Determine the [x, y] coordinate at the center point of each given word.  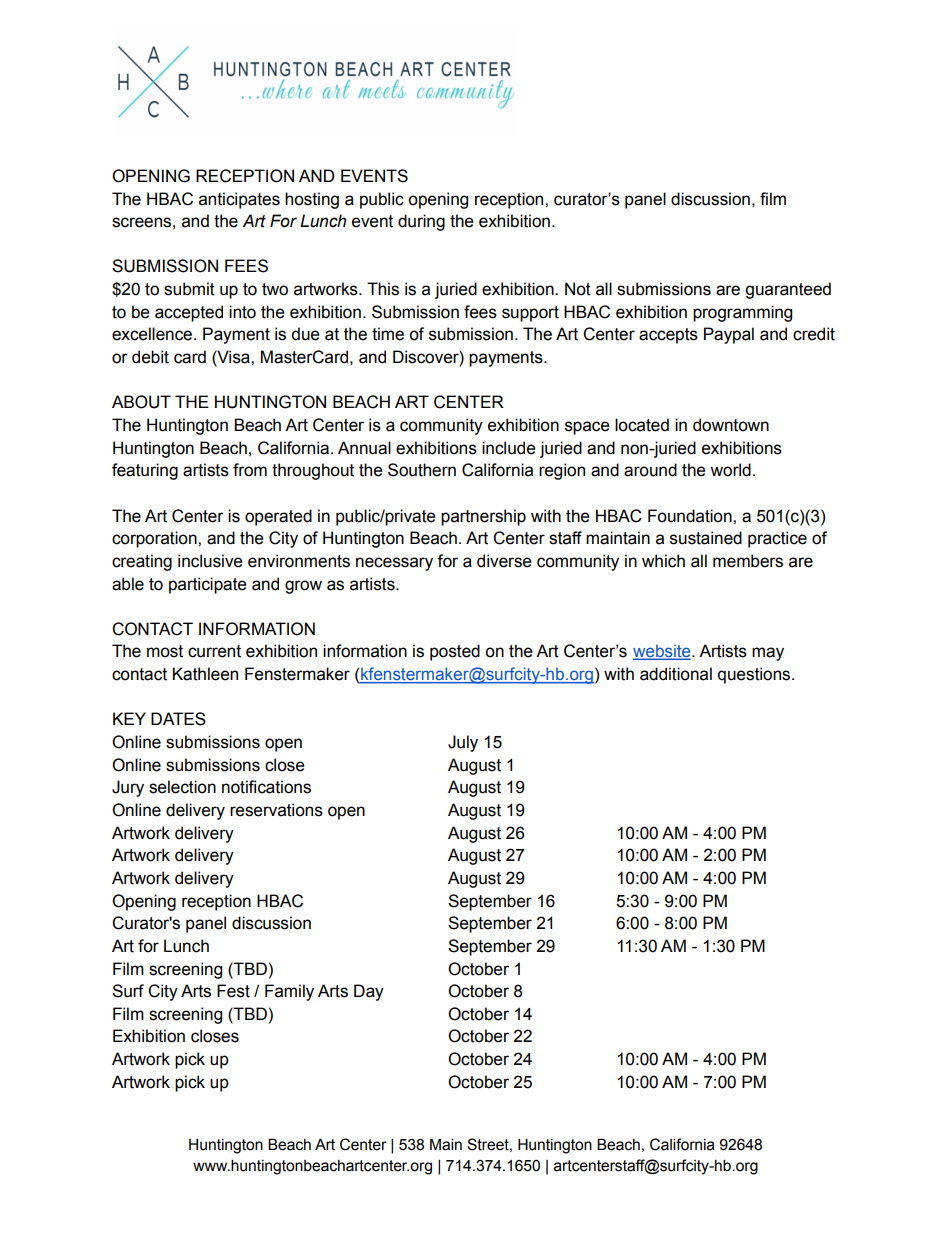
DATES [178, 719]
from [250, 470]
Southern [422, 470]
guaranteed [788, 290]
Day [369, 992]
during [421, 222]
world [730, 470]
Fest [233, 991]
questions [755, 675]
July [463, 743]
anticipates [239, 200]
